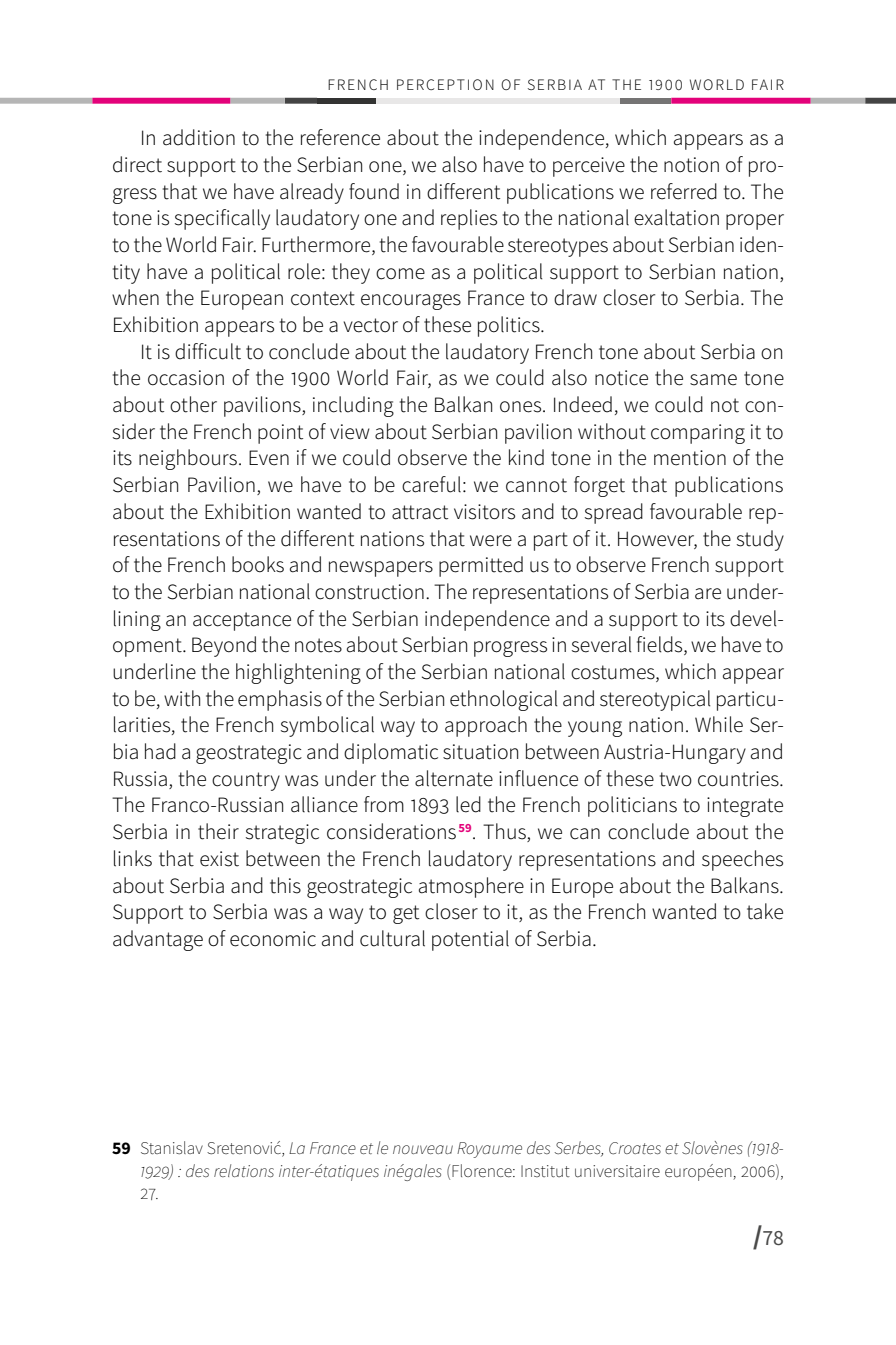 This image has height=1345, width=896. I want to click on nouveau, so click(423, 1149).
